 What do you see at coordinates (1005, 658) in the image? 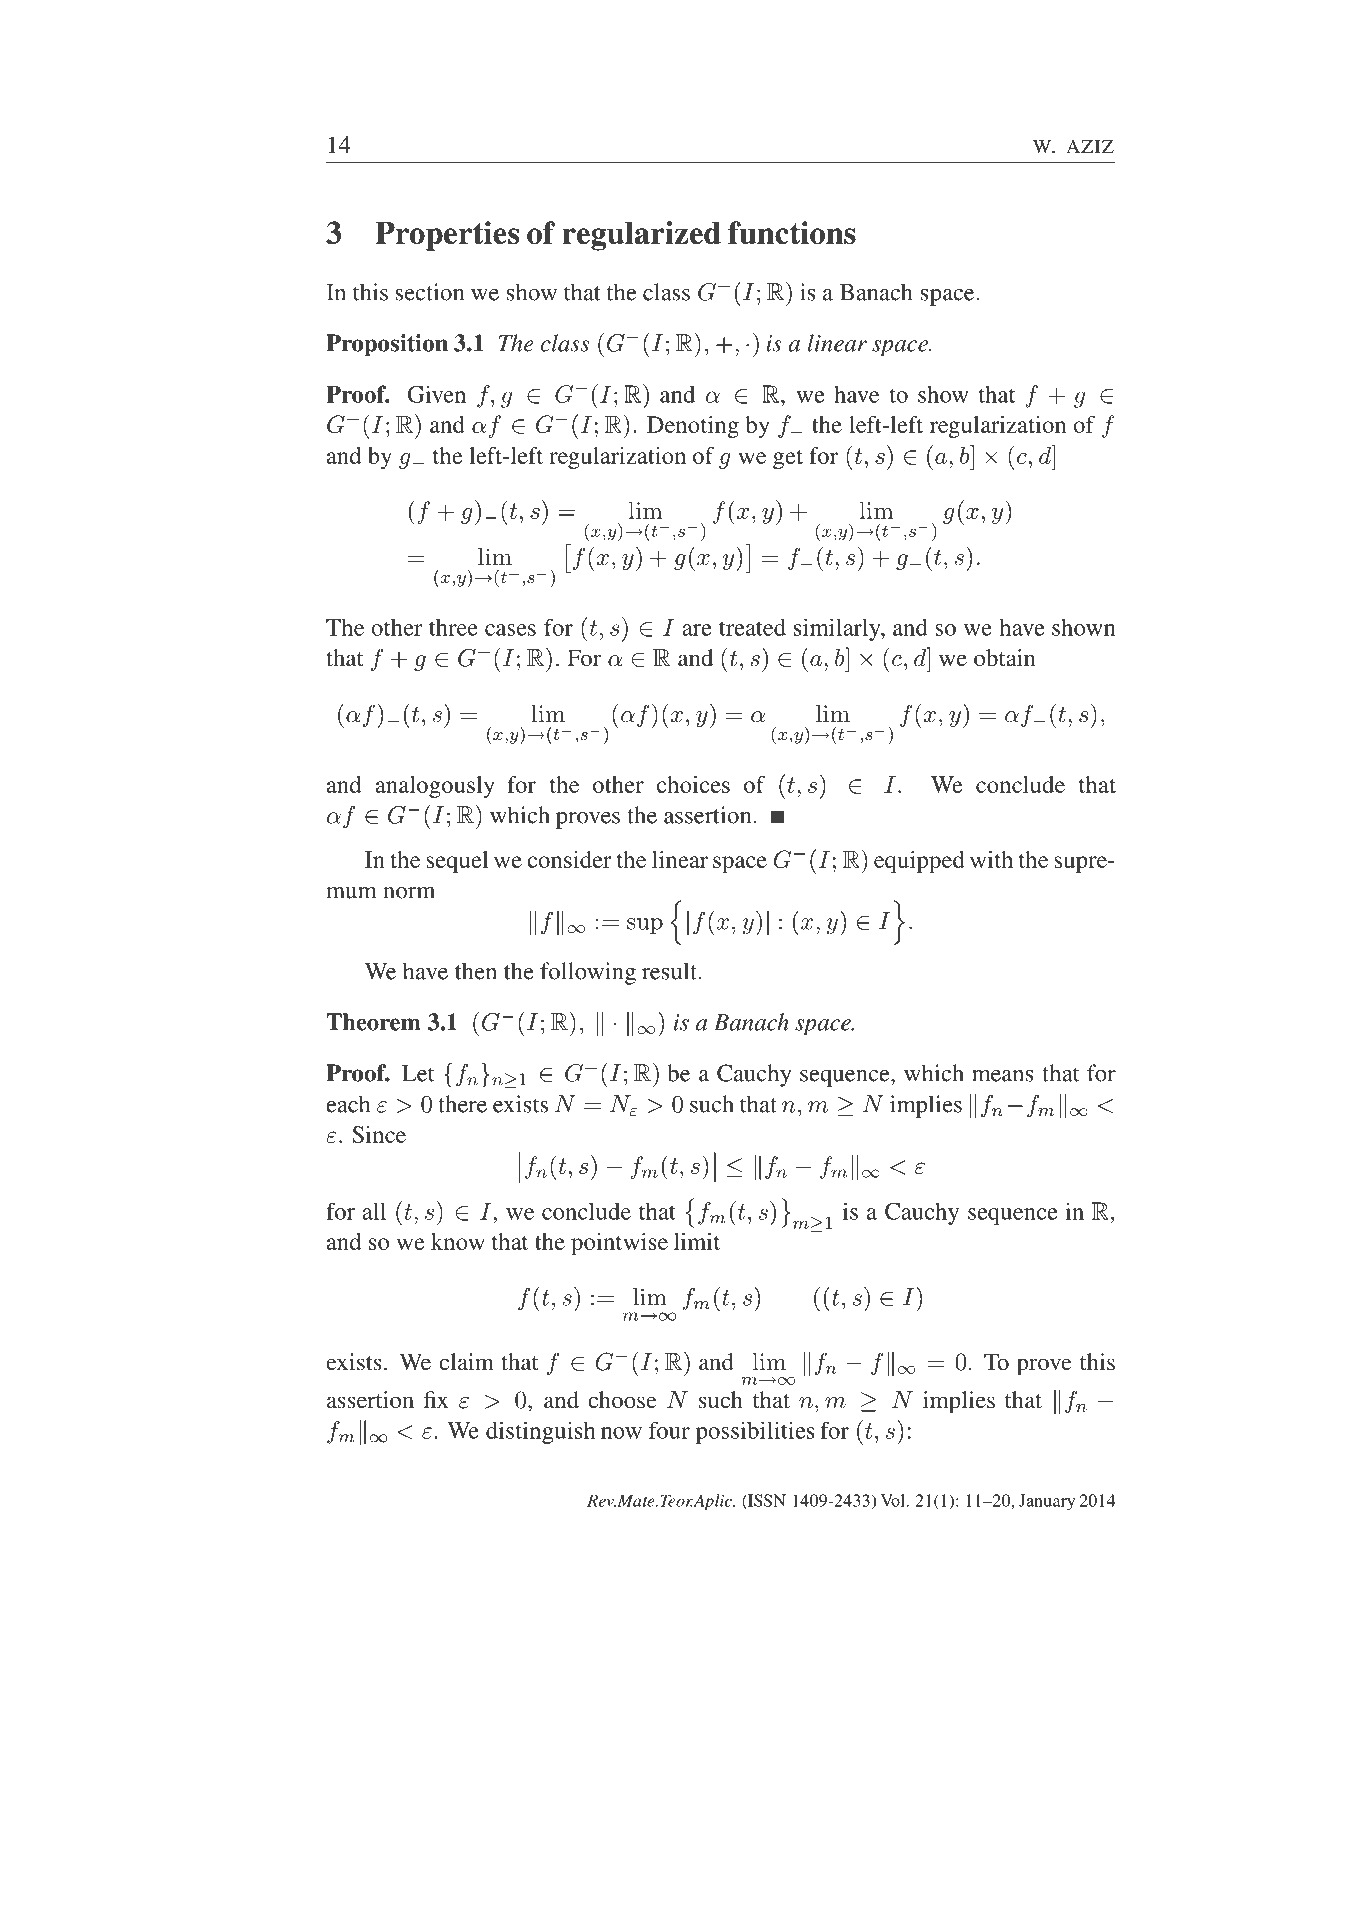
I see `obtain` at bounding box center [1005, 658].
